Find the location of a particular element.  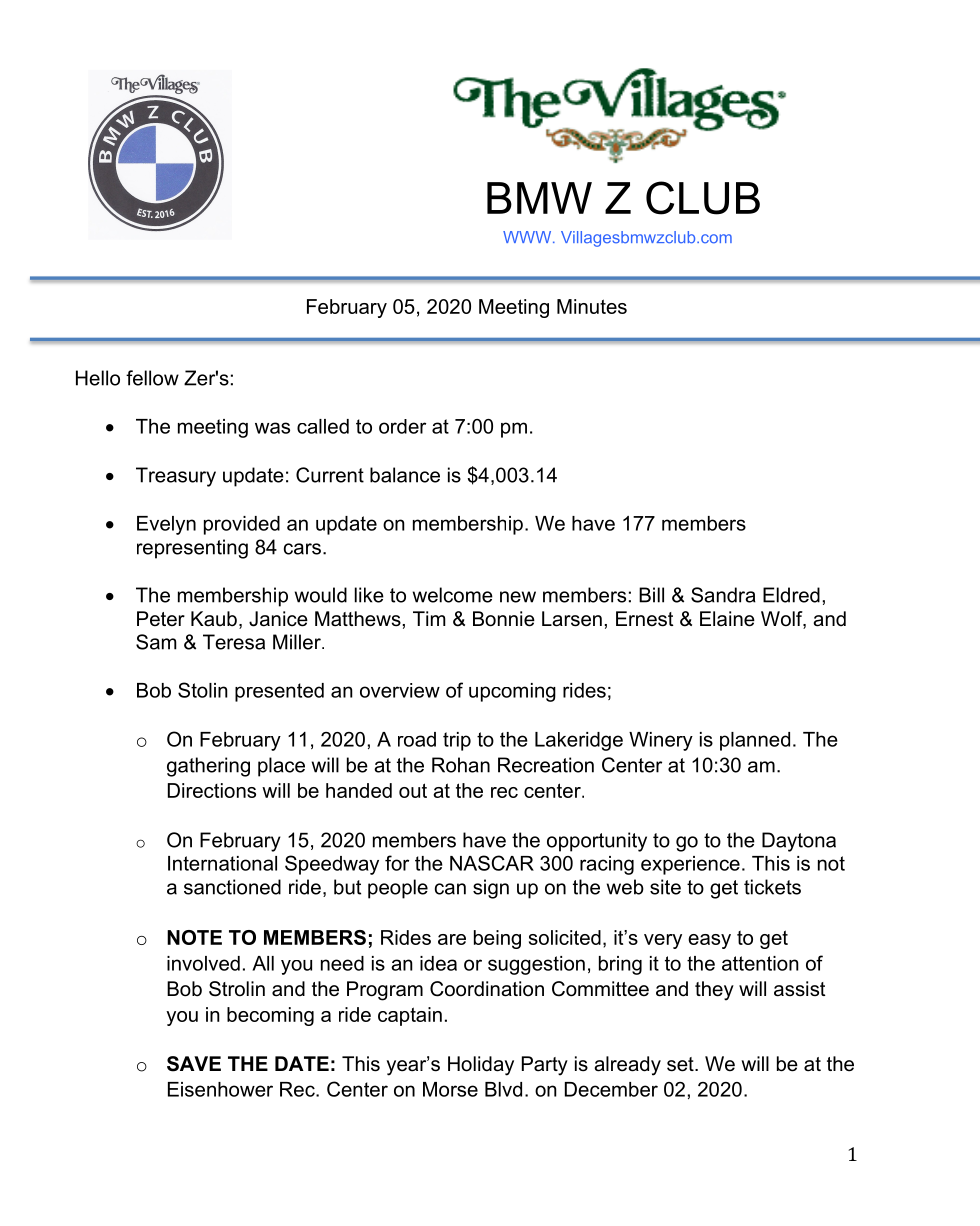

Directions is located at coordinates (212, 790).
